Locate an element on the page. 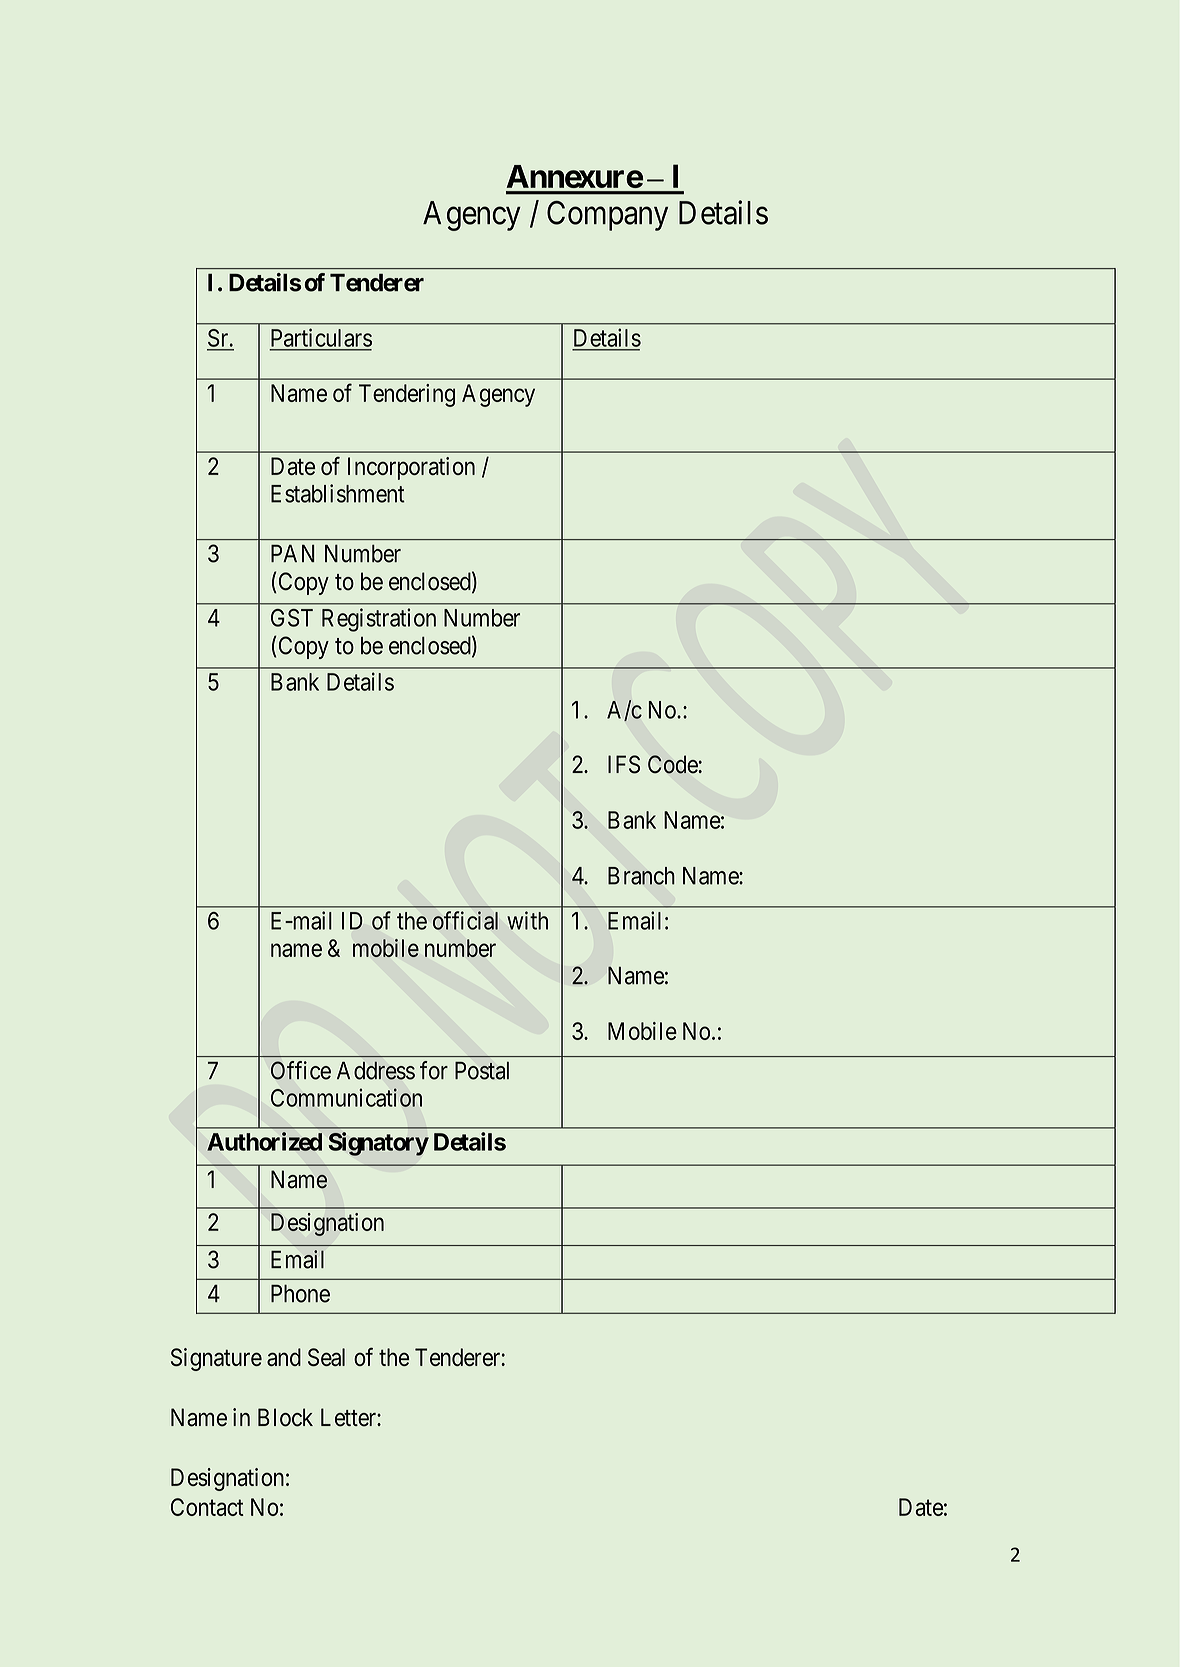  GST is located at coordinates (292, 618).
